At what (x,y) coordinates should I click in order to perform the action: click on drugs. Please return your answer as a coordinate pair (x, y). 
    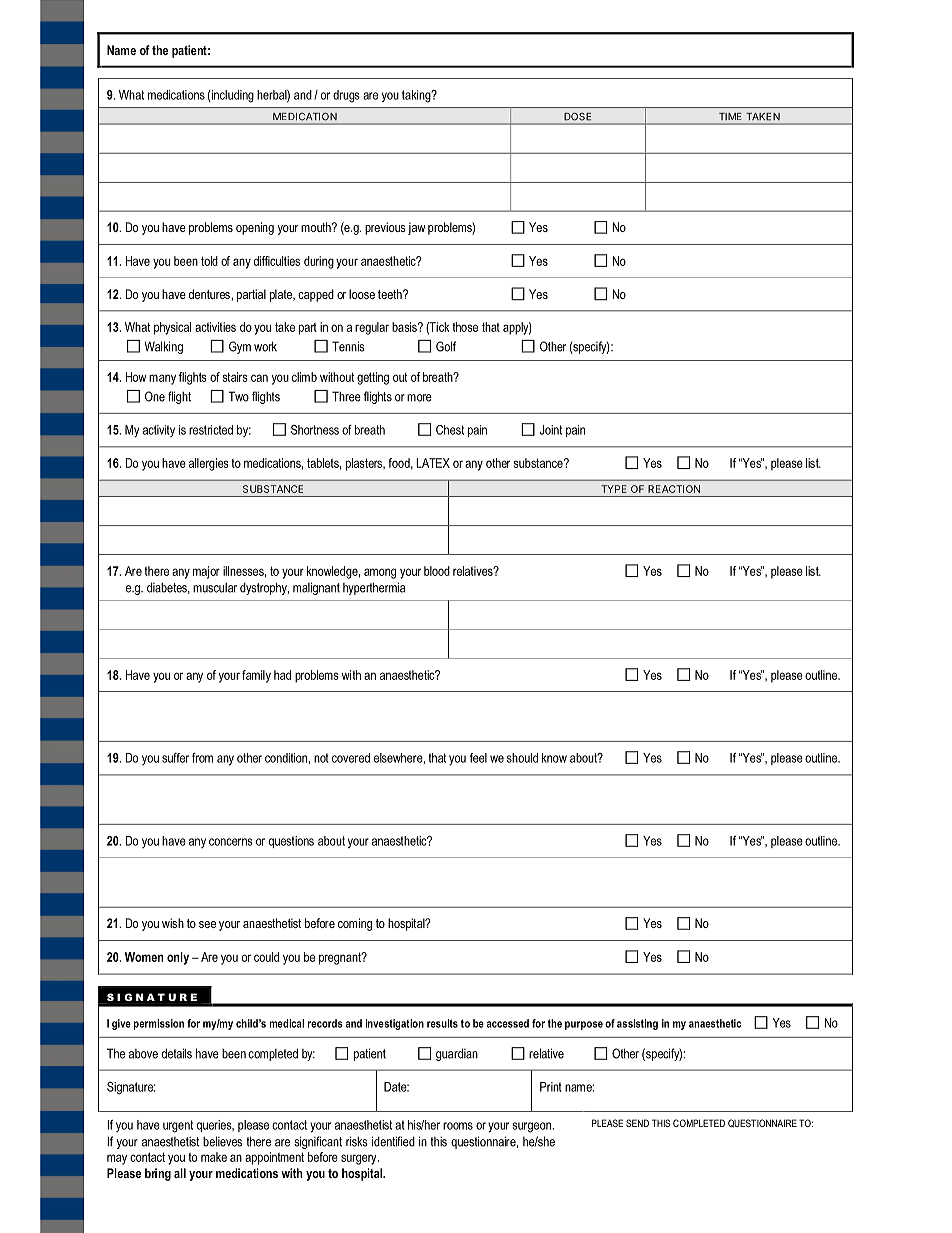
    Looking at the image, I should click on (346, 96).
